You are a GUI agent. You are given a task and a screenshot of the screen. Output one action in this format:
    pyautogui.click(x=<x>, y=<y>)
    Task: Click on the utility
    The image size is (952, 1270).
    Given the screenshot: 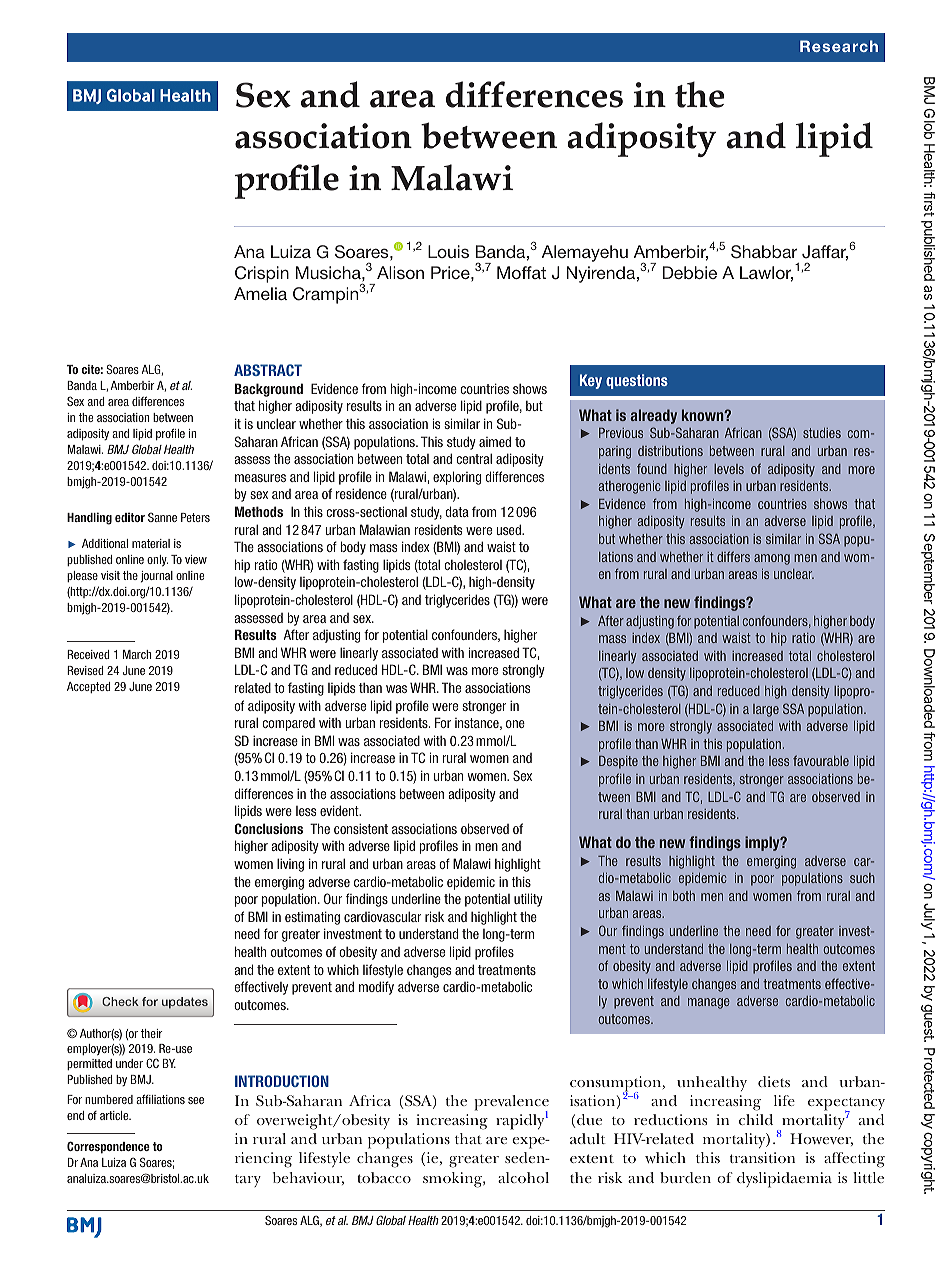 What is the action you would take?
    pyautogui.click(x=528, y=900)
